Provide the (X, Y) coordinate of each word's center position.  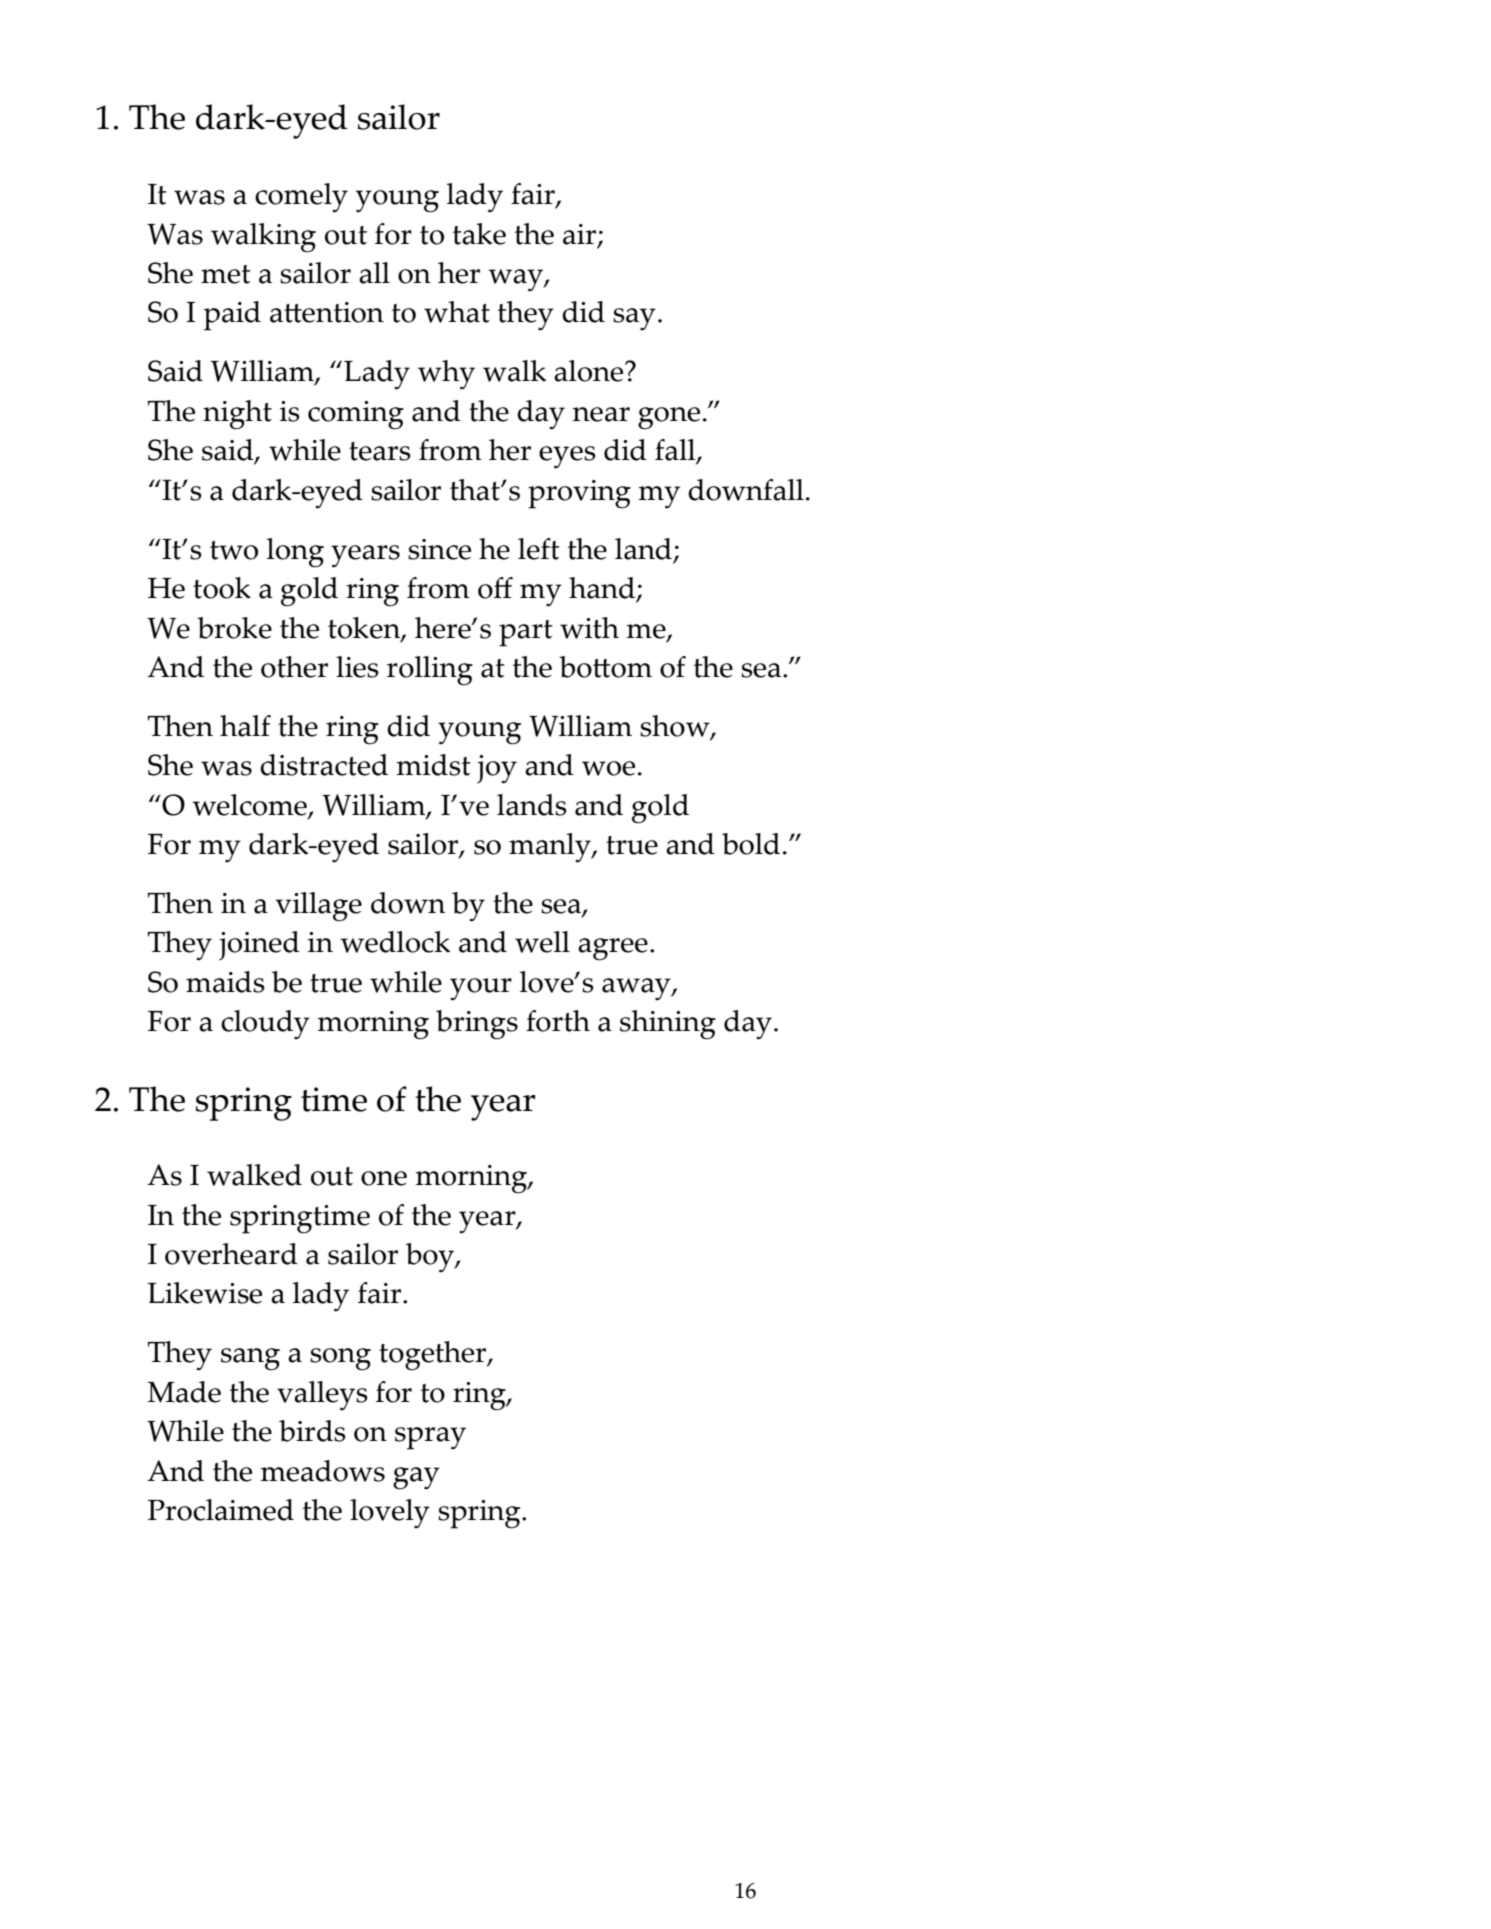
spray (430, 1438)
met (226, 274)
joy (497, 769)
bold (751, 844)
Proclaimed (221, 1510)
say (634, 319)
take (479, 234)
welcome (250, 806)
